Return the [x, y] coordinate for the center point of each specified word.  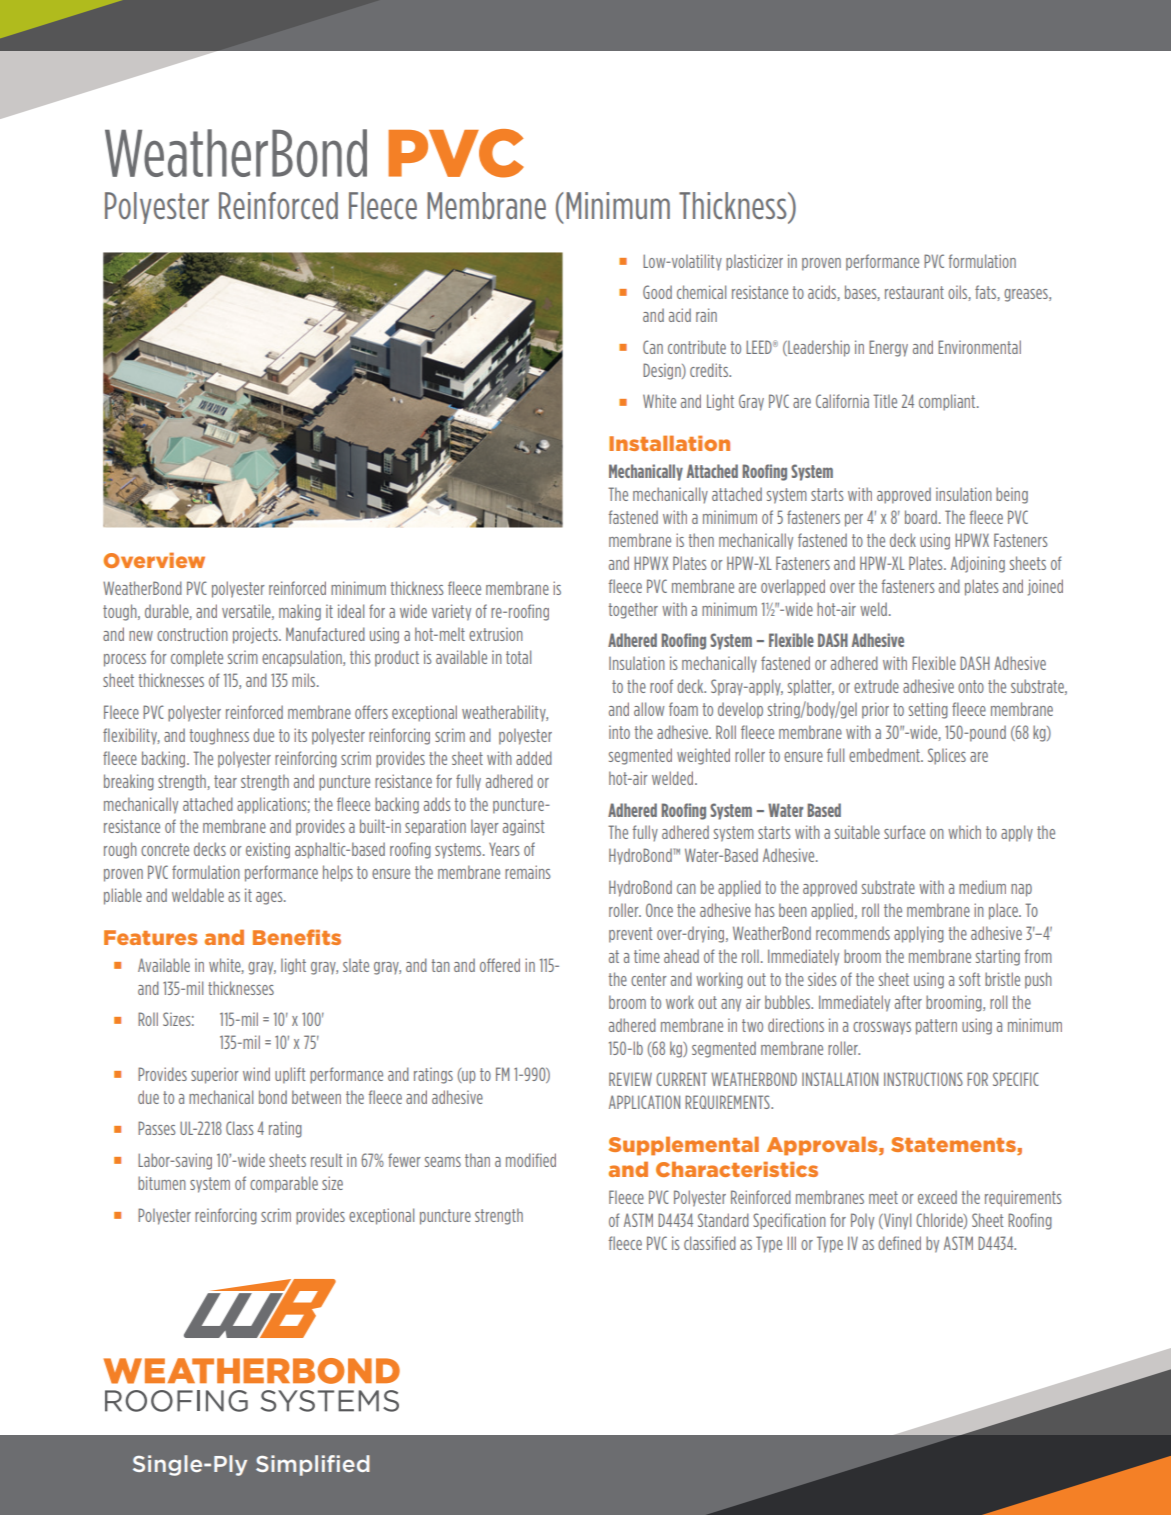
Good [657, 292]
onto [971, 686]
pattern [936, 1027]
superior [214, 1075]
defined [899, 1243]
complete [197, 658]
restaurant [914, 292]
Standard [723, 1220]
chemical [701, 292]
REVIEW [630, 1079]
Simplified [313, 1465]
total [518, 657]
